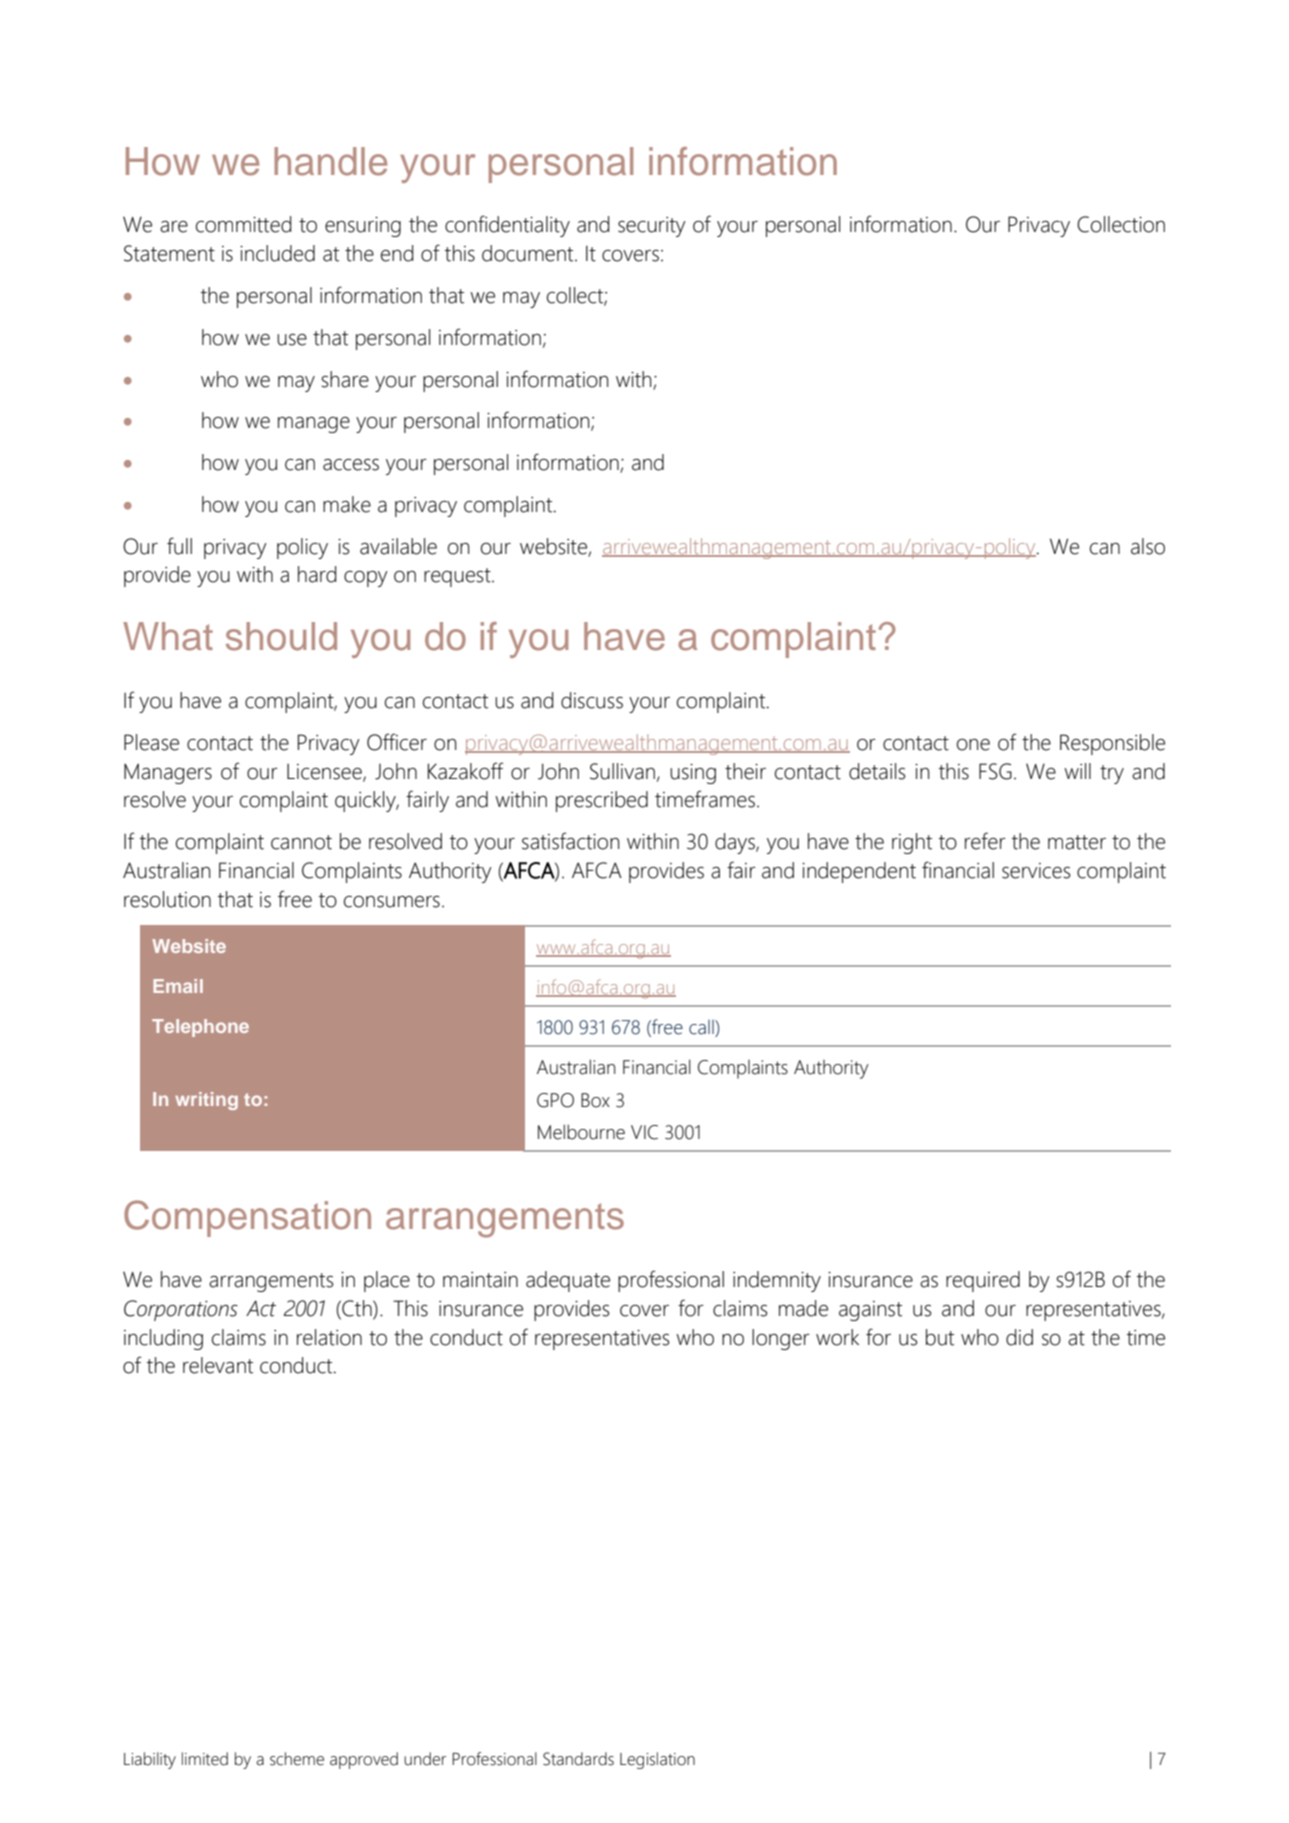 Image resolution: width=1289 pixels, height=1823 pixels. I want to click on services, so click(1036, 871).
